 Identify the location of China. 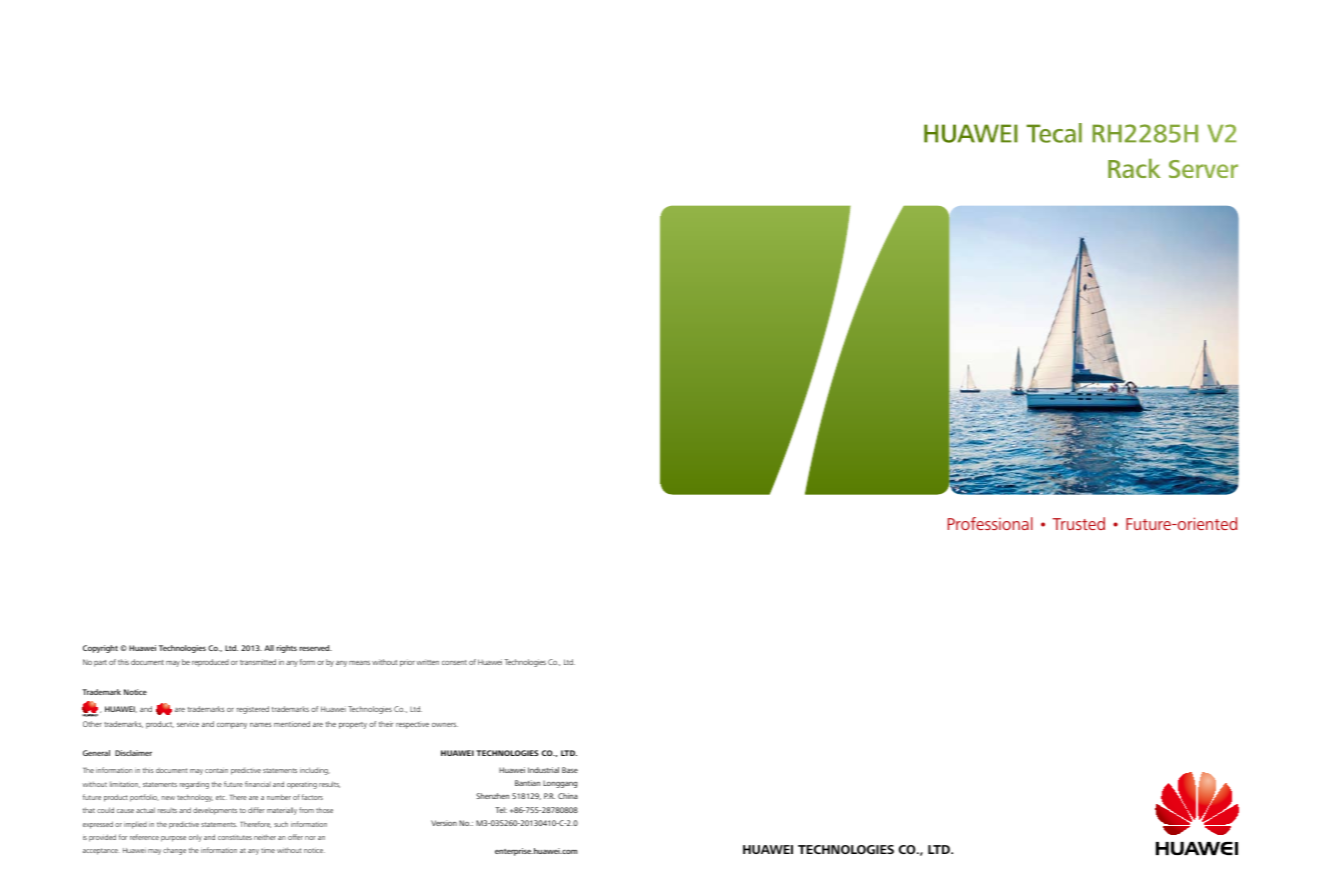
(568, 796).
